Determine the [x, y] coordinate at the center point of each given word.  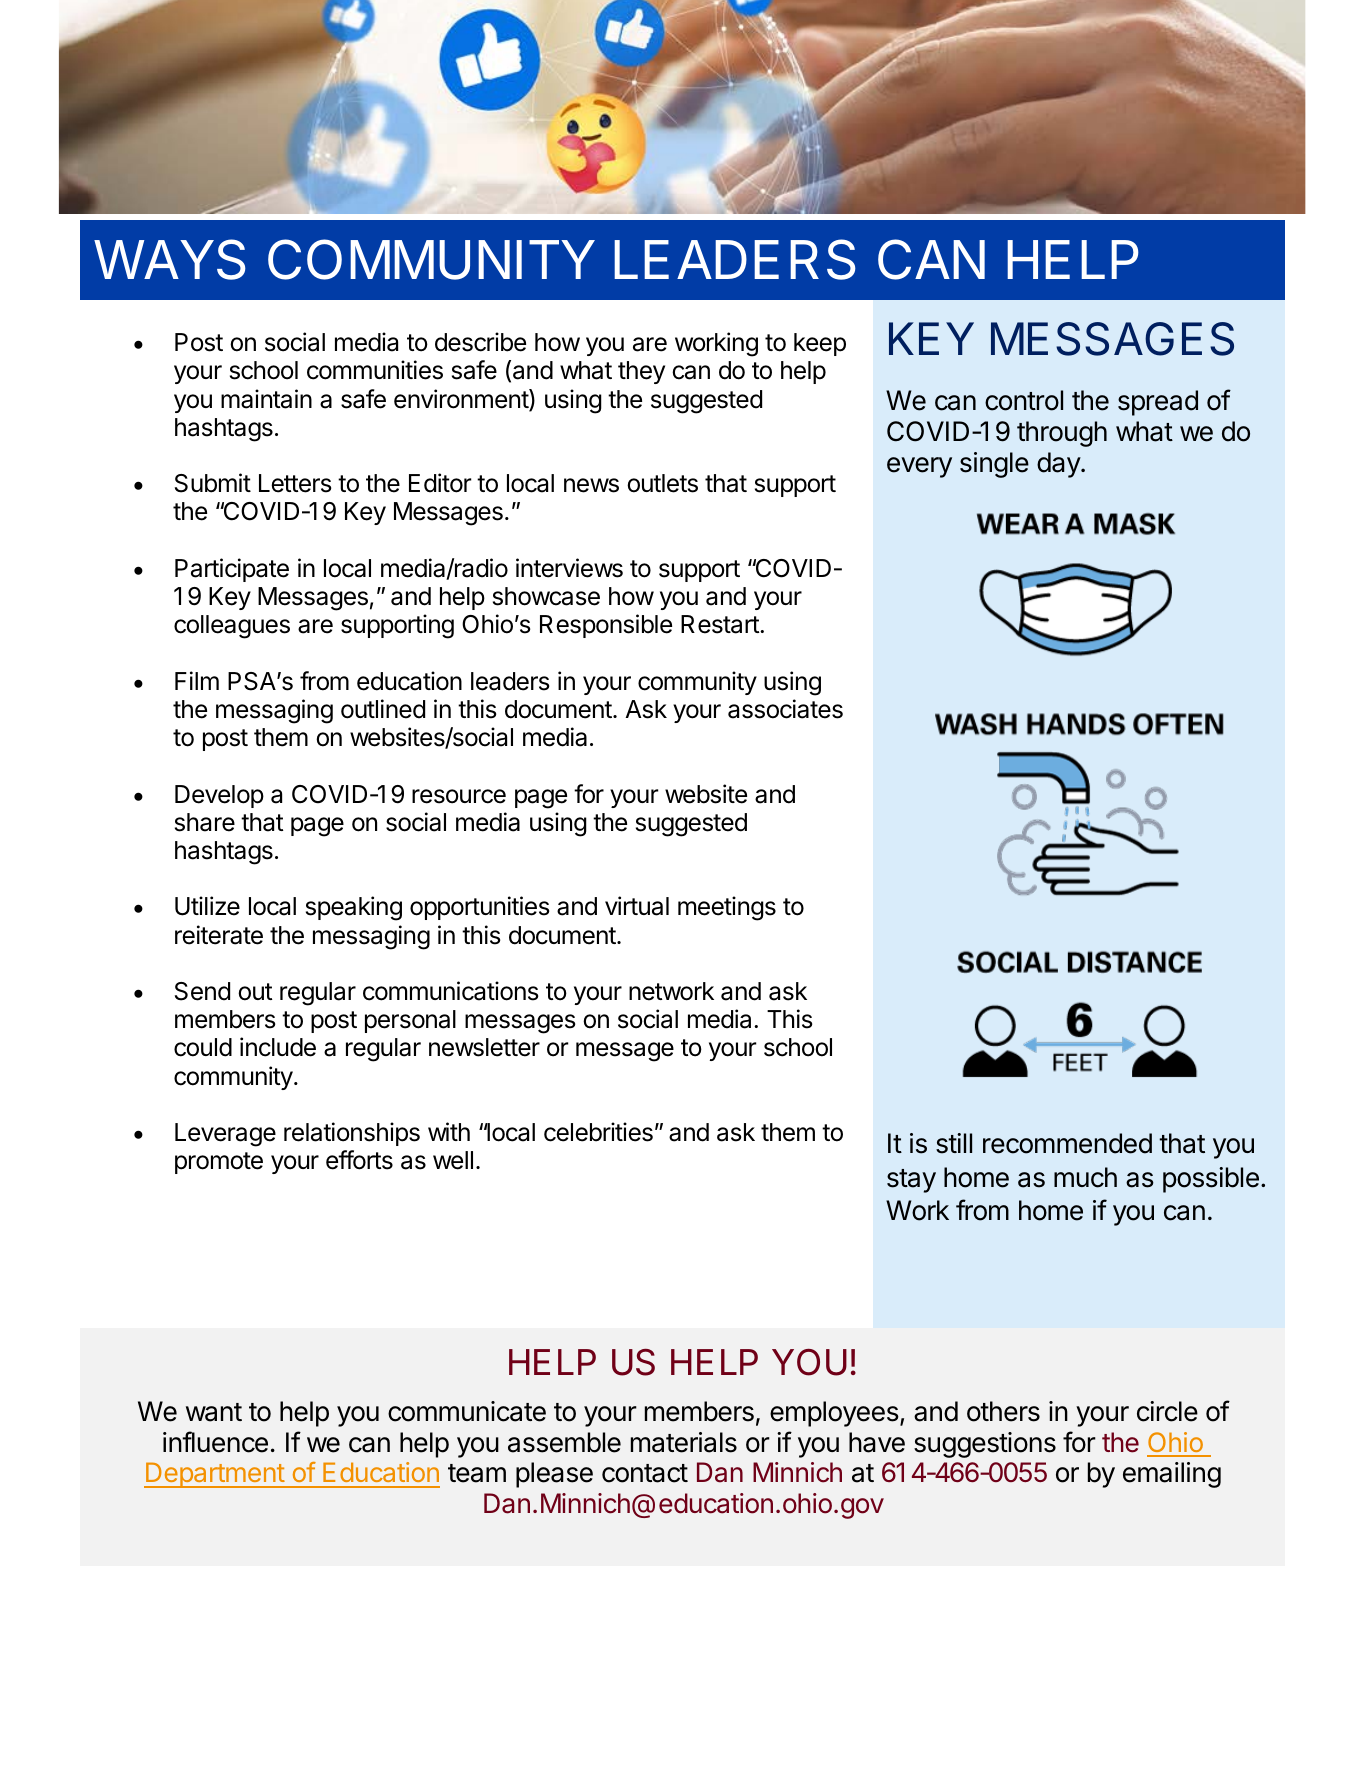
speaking [354, 908]
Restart [721, 624]
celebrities [598, 1132]
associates [785, 709]
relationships [352, 1134]
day [1059, 465]
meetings [727, 908]
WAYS [170, 259]
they [641, 372]
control [1024, 400]
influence [215, 1442]
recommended [1067, 1143]
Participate [232, 570]
